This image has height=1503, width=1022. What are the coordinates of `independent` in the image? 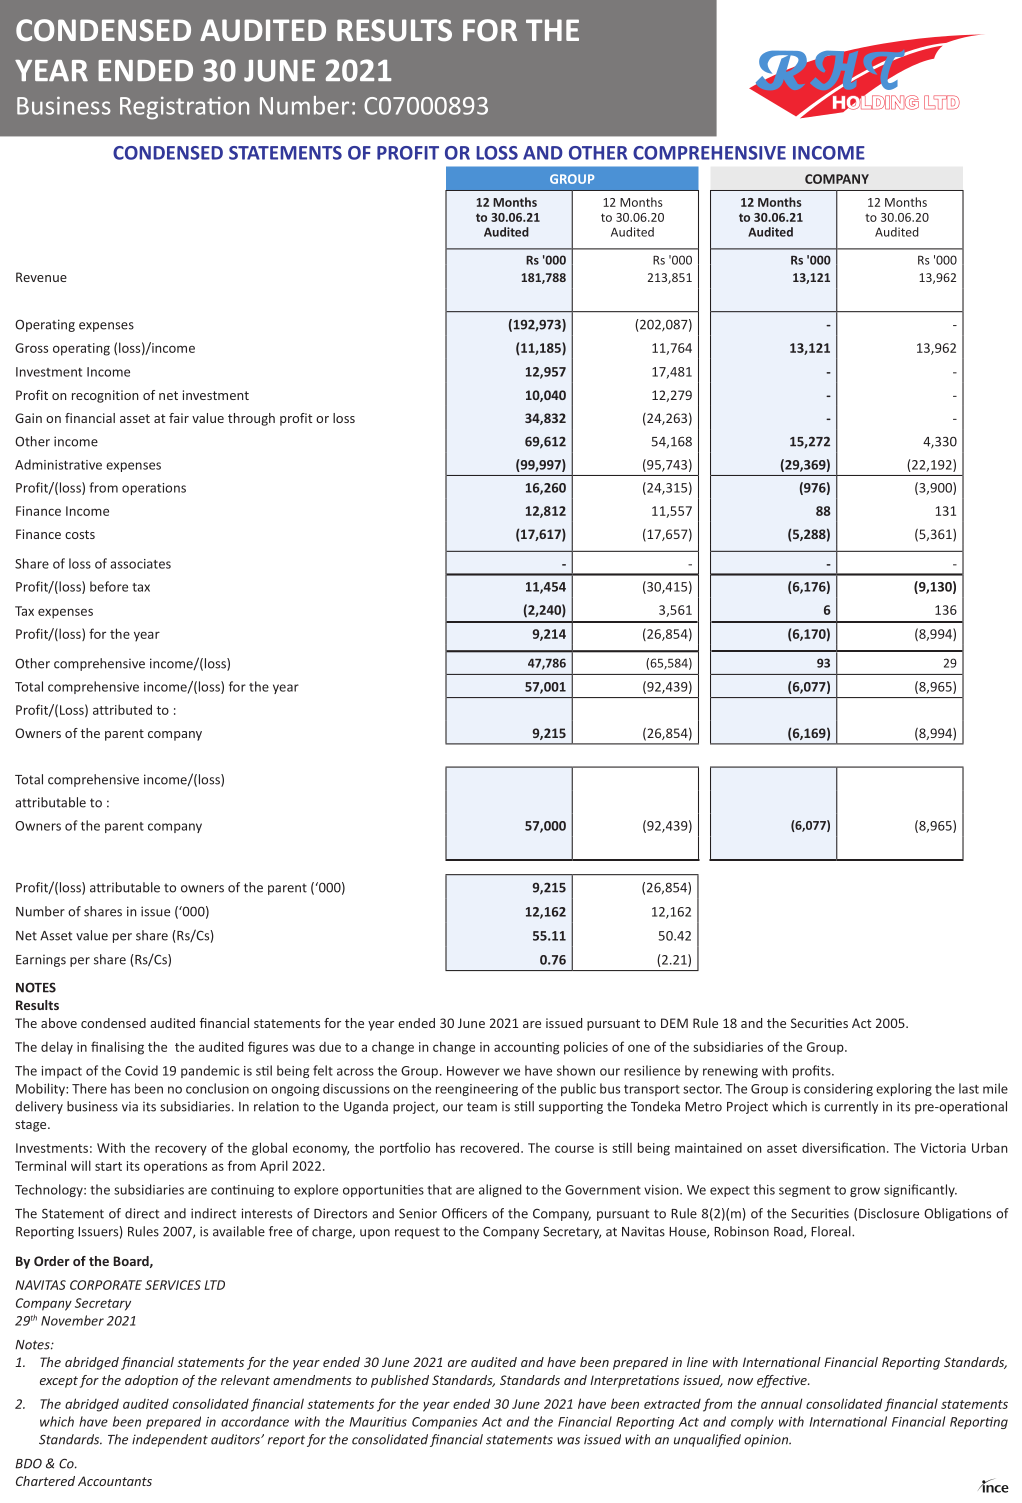 It's located at (170, 1440).
